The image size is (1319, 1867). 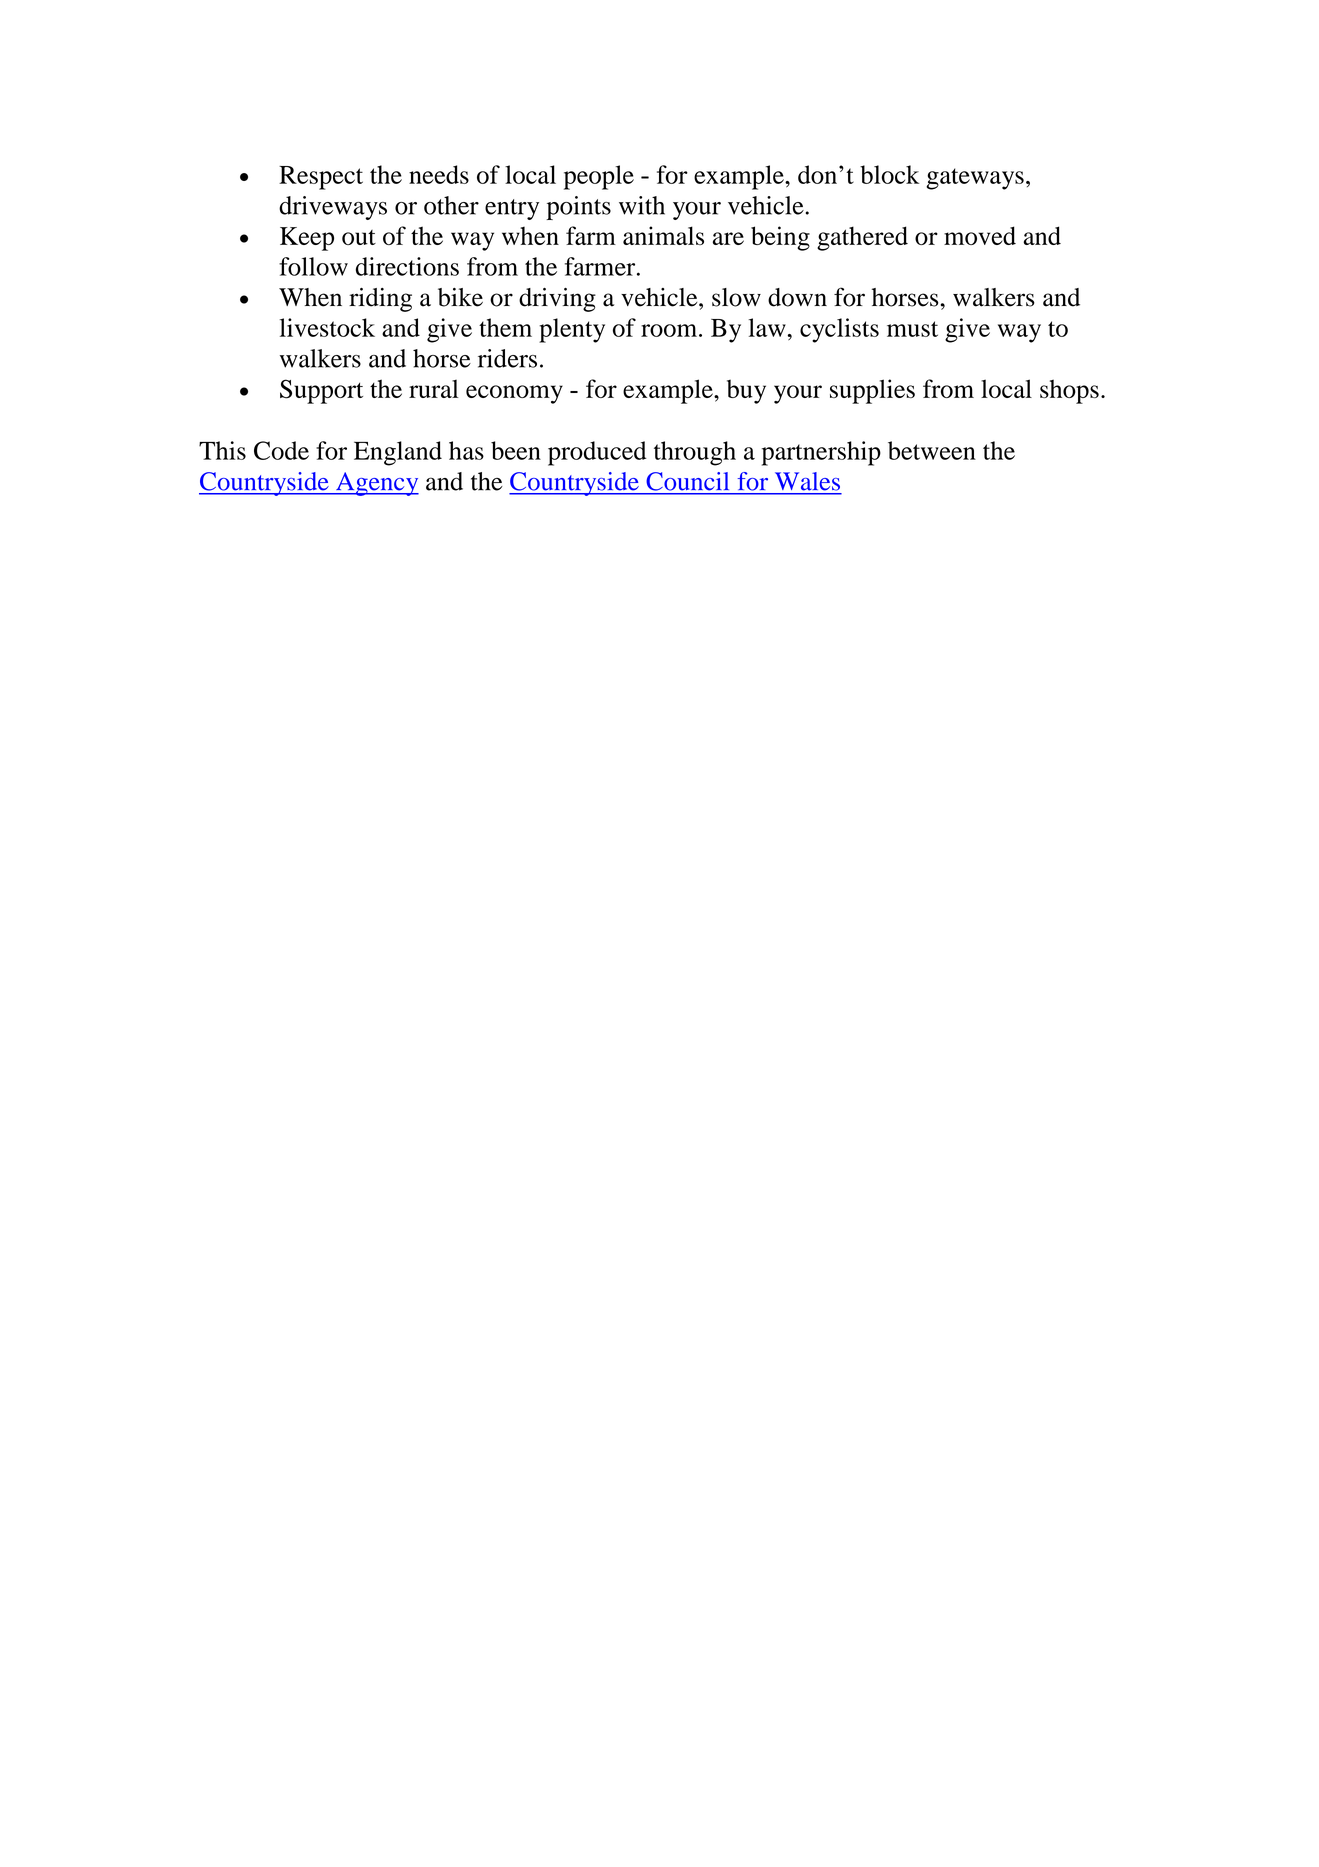 I want to click on people, so click(x=599, y=177).
